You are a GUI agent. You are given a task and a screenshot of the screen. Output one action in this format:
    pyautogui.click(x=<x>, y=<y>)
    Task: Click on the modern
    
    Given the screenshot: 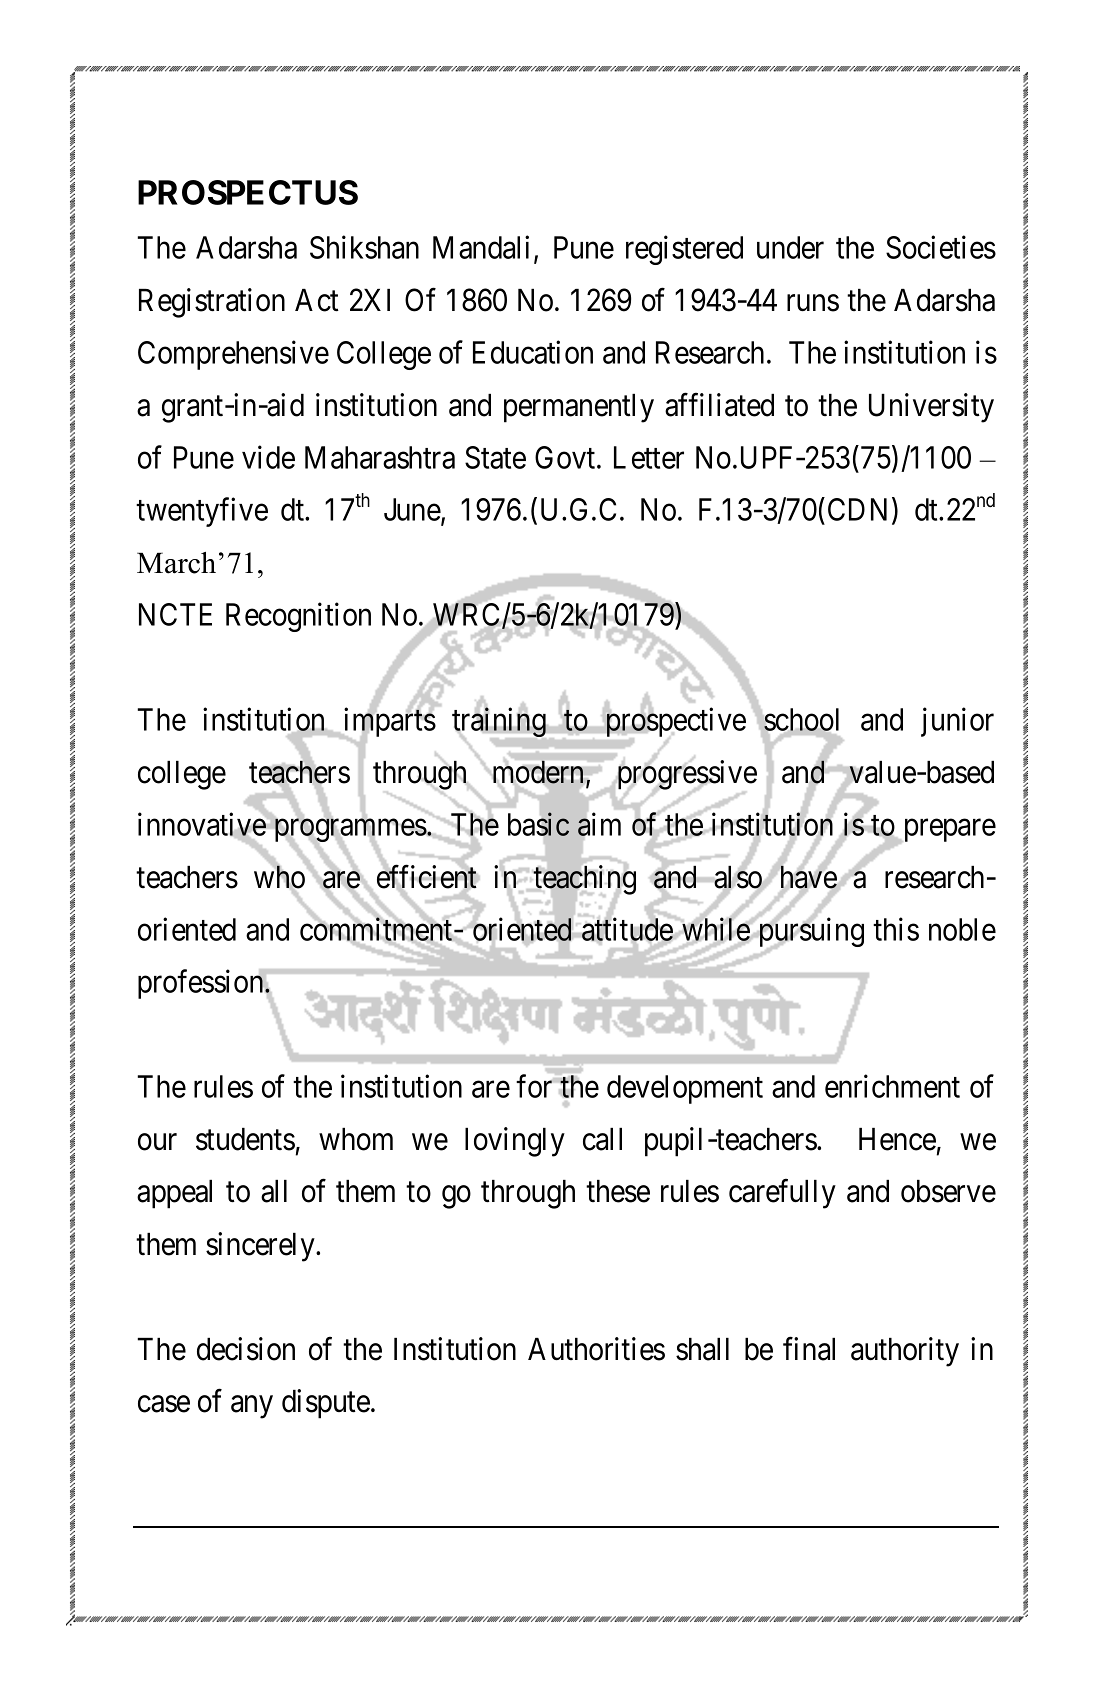 What is the action you would take?
    pyautogui.click(x=540, y=773)
